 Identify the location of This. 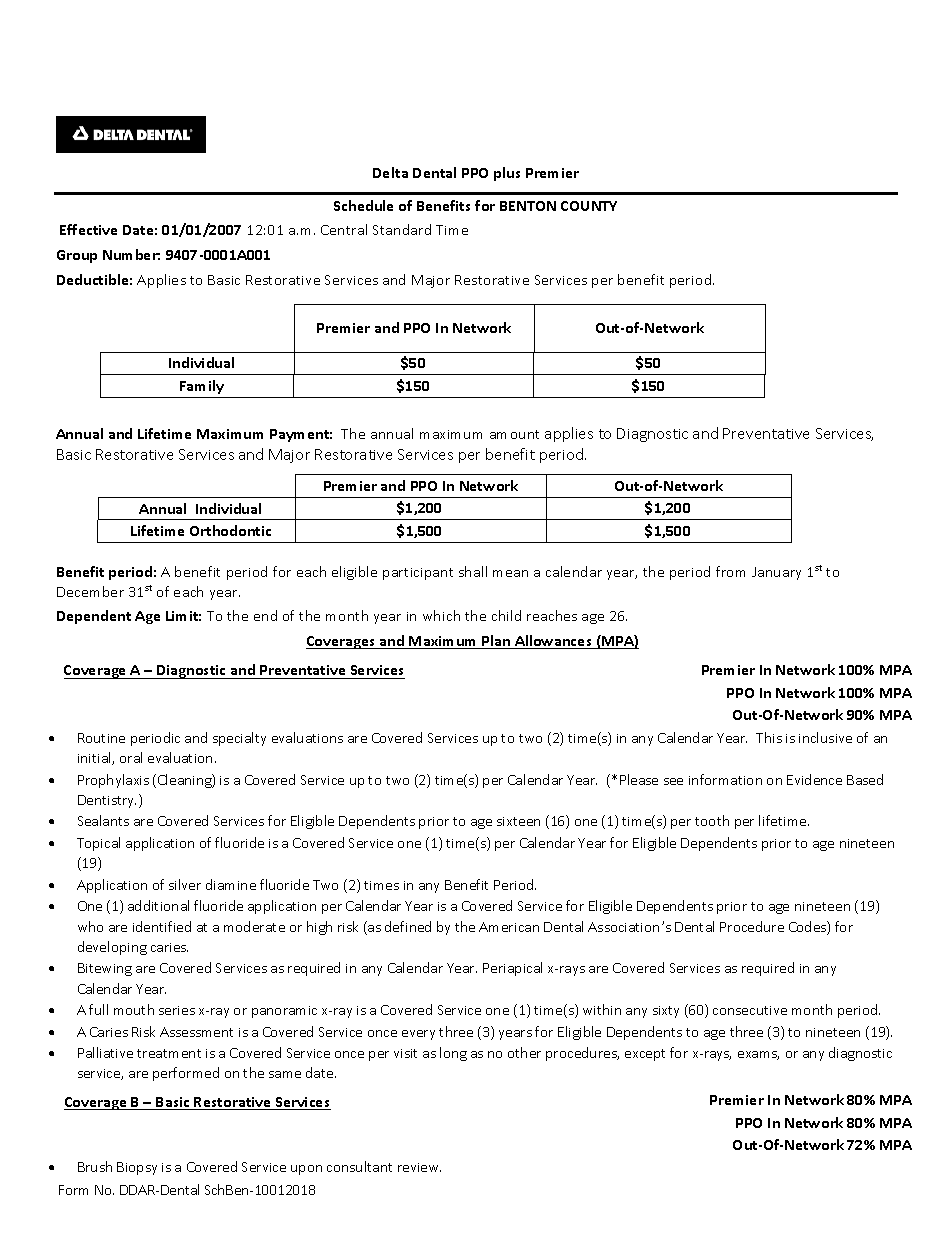
(769, 737).
